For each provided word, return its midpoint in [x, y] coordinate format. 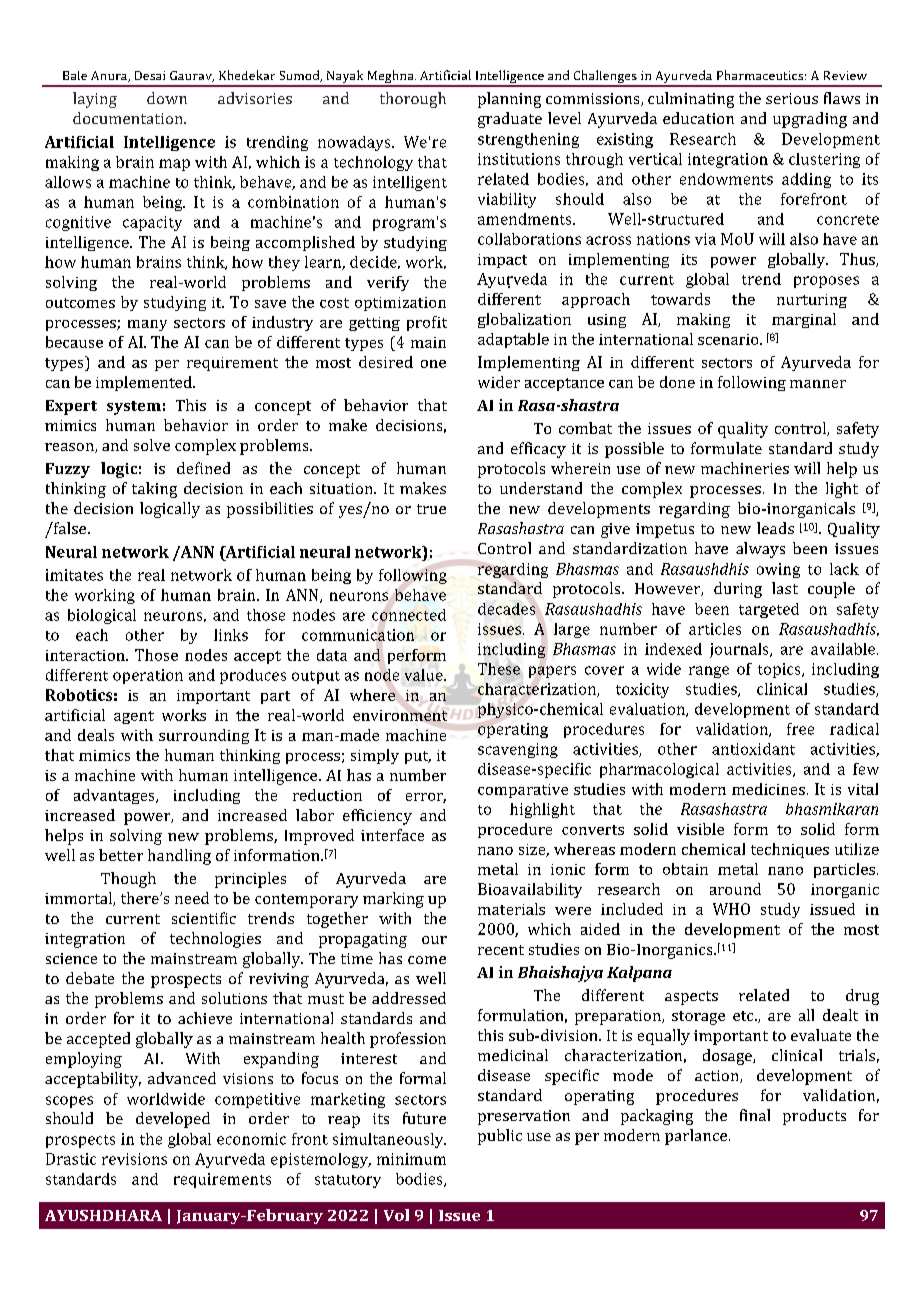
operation [148, 676]
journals [740, 650]
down [167, 98]
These [499, 669]
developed [173, 1120]
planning [509, 100]
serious [792, 98]
